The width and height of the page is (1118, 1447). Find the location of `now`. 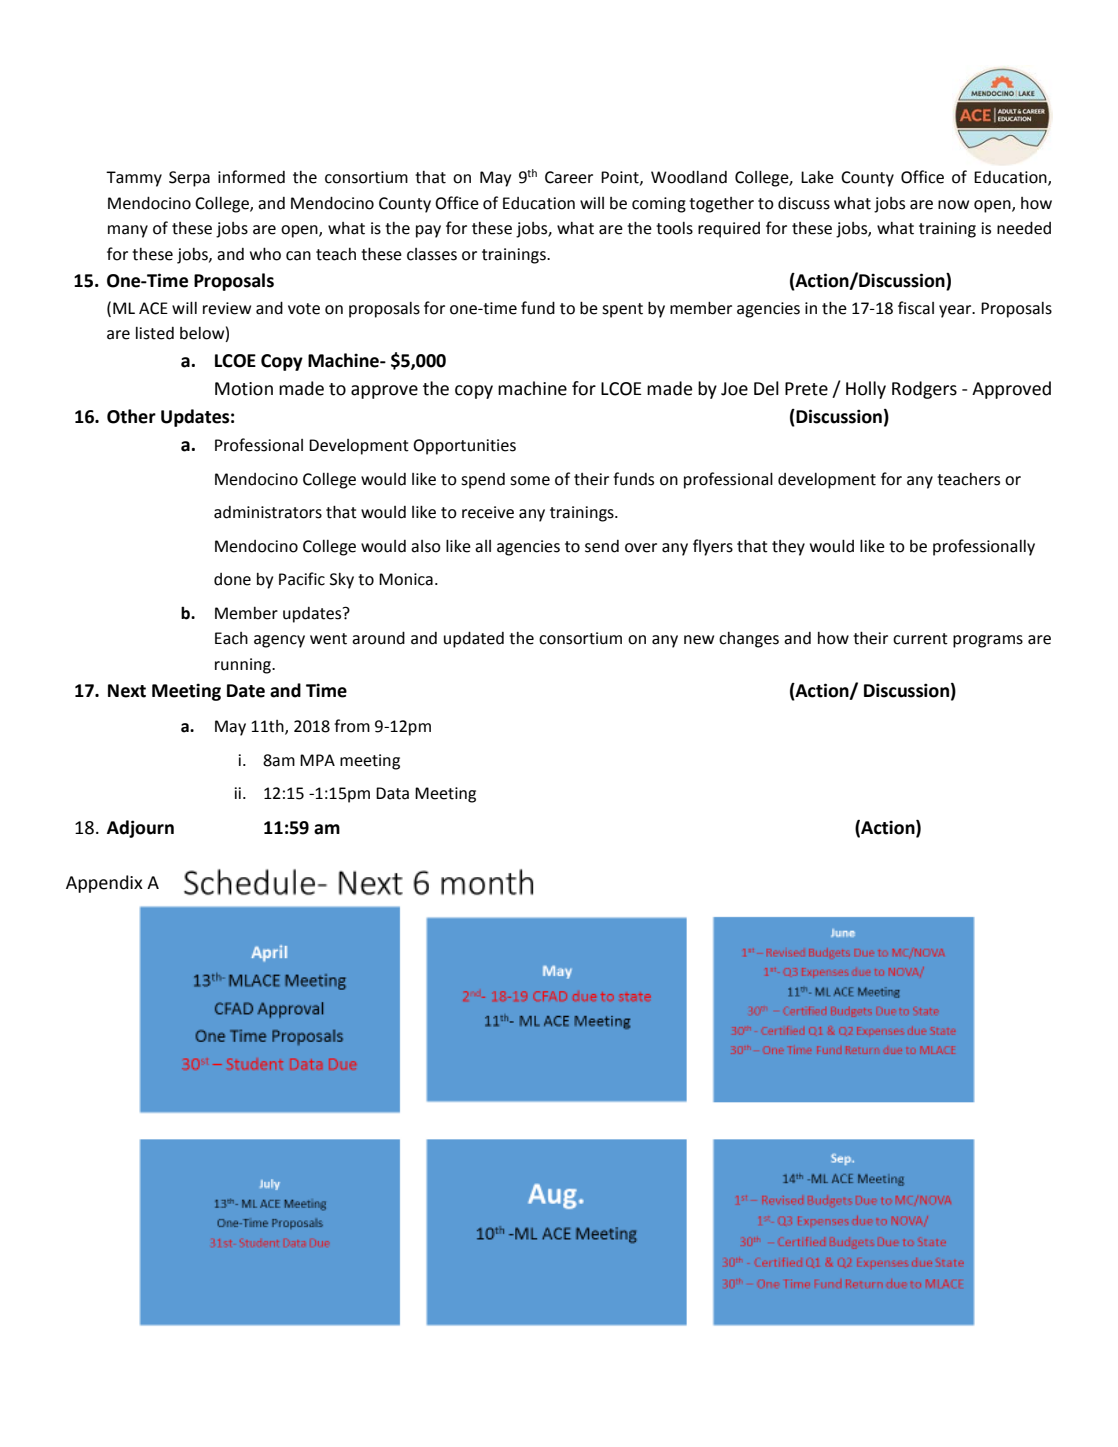

now is located at coordinates (953, 205).
